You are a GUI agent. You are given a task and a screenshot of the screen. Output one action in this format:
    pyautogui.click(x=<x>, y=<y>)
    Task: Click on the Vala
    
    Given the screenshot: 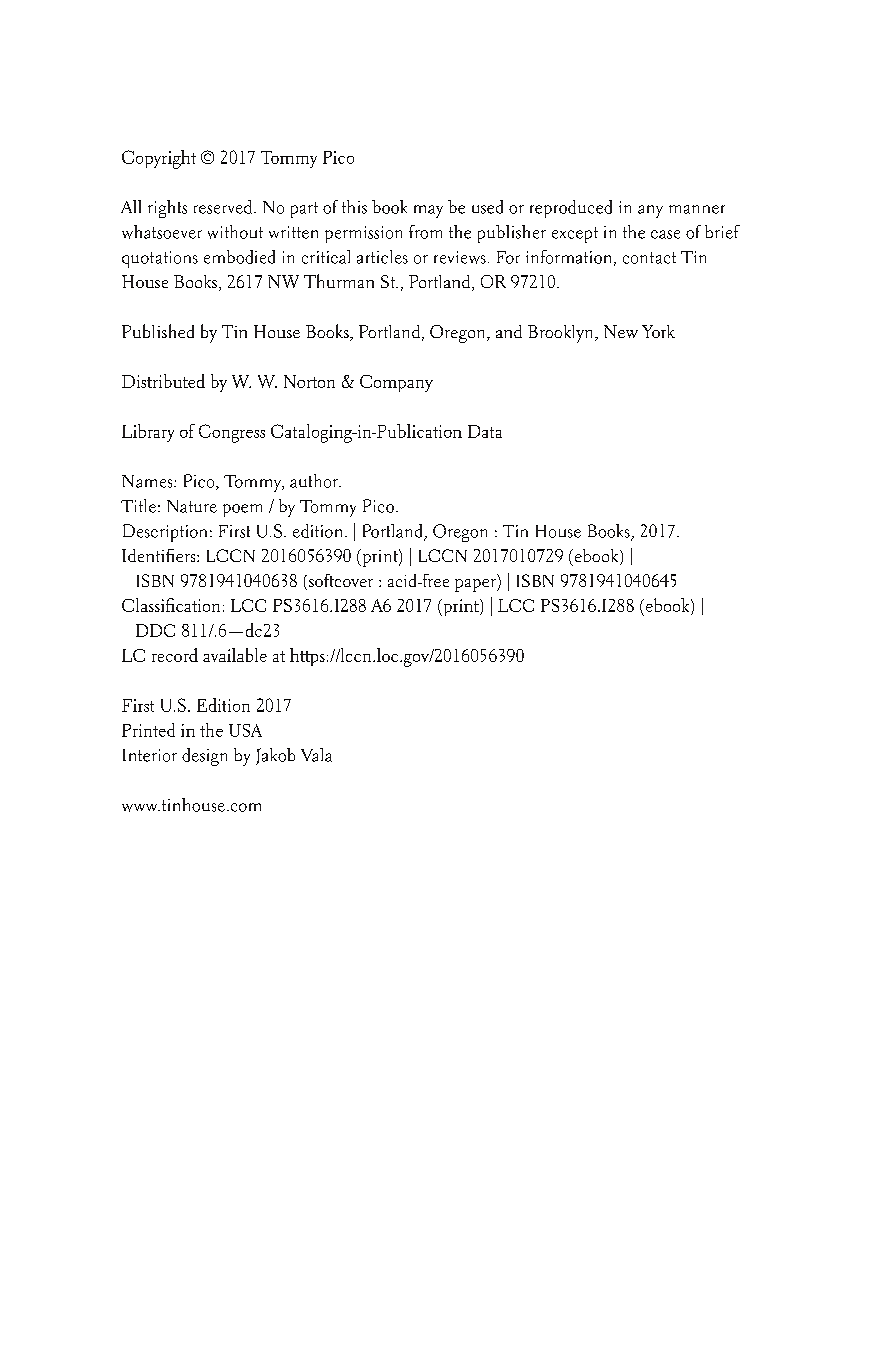 What is the action you would take?
    pyautogui.click(x=316, y=755)
